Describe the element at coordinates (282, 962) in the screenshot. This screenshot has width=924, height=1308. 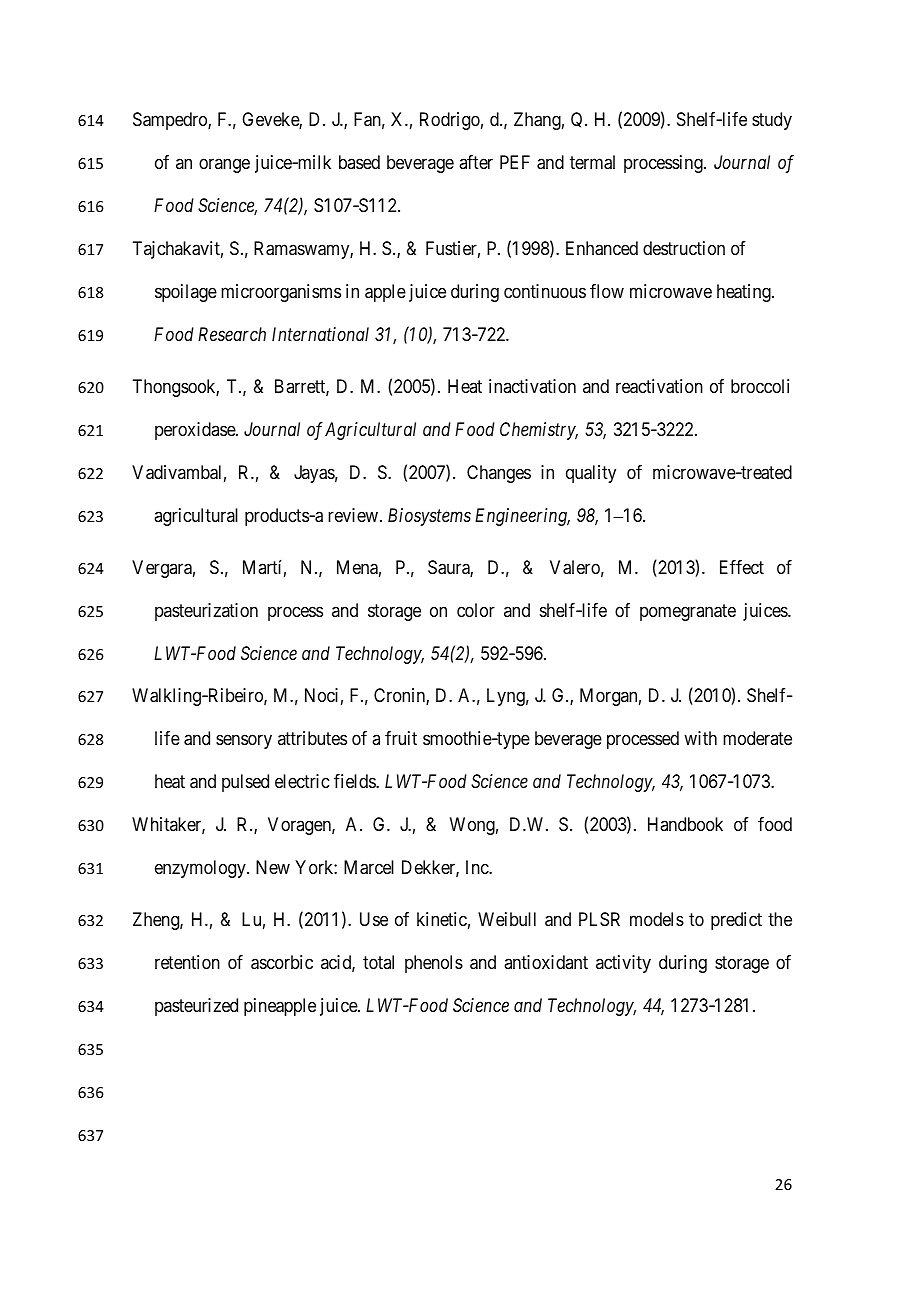
I see `ascorbic` at that location.
